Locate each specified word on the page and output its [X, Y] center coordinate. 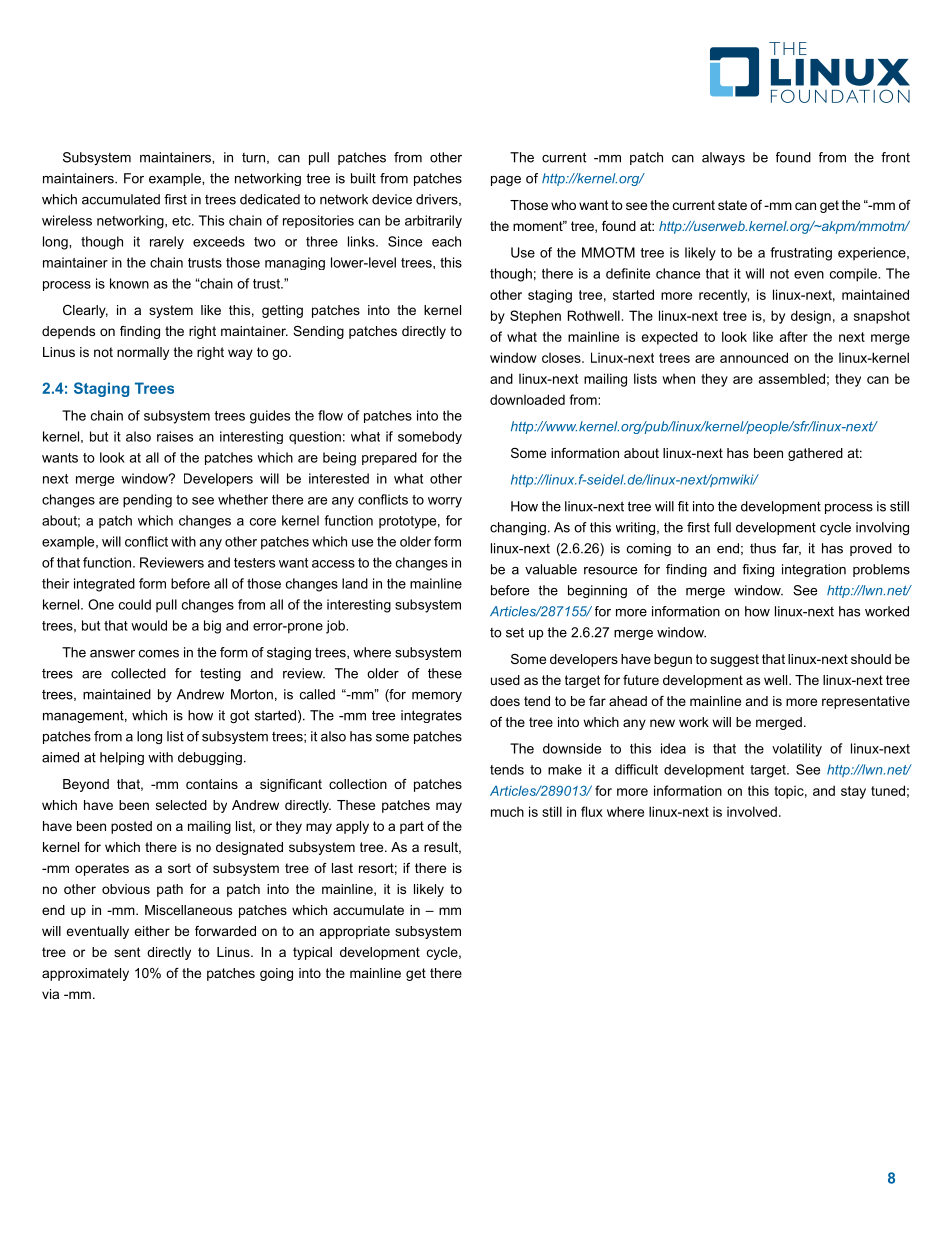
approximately [85, 974]
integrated [104, 585]
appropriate [355, 932]
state [732, 205]
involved [752, 811]
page [506, 181]
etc [182, 221]
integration [814, 570]
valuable [551, 569]
